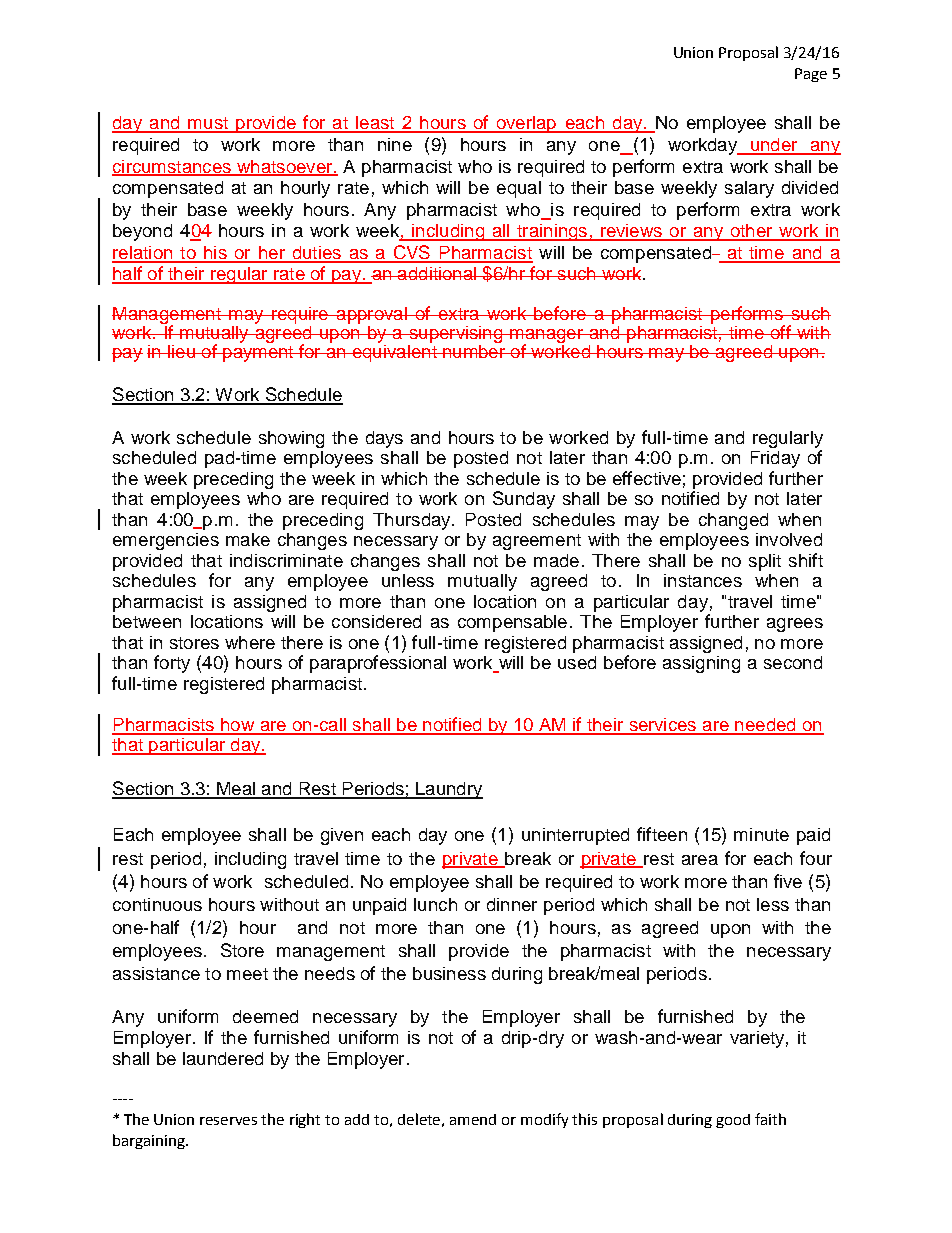 The image size is (952, 1233). Describe the element at coordinates (250, 642) in the screenshot. I see `where` at that location.
